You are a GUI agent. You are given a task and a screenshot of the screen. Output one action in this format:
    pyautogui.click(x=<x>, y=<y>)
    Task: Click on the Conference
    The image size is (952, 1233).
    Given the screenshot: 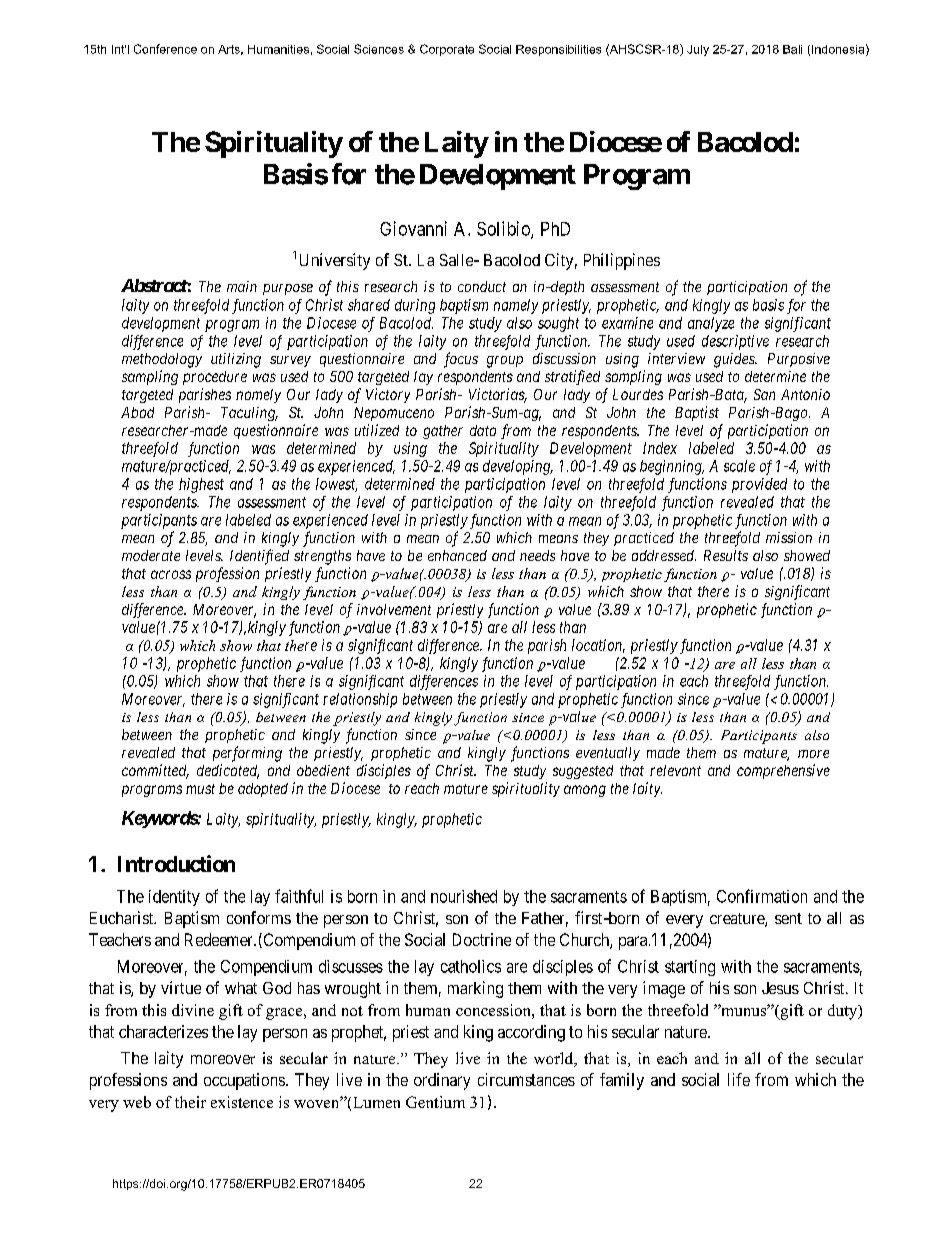 What is the action you would take?
    pyautogui.click(x=165, y=49)
